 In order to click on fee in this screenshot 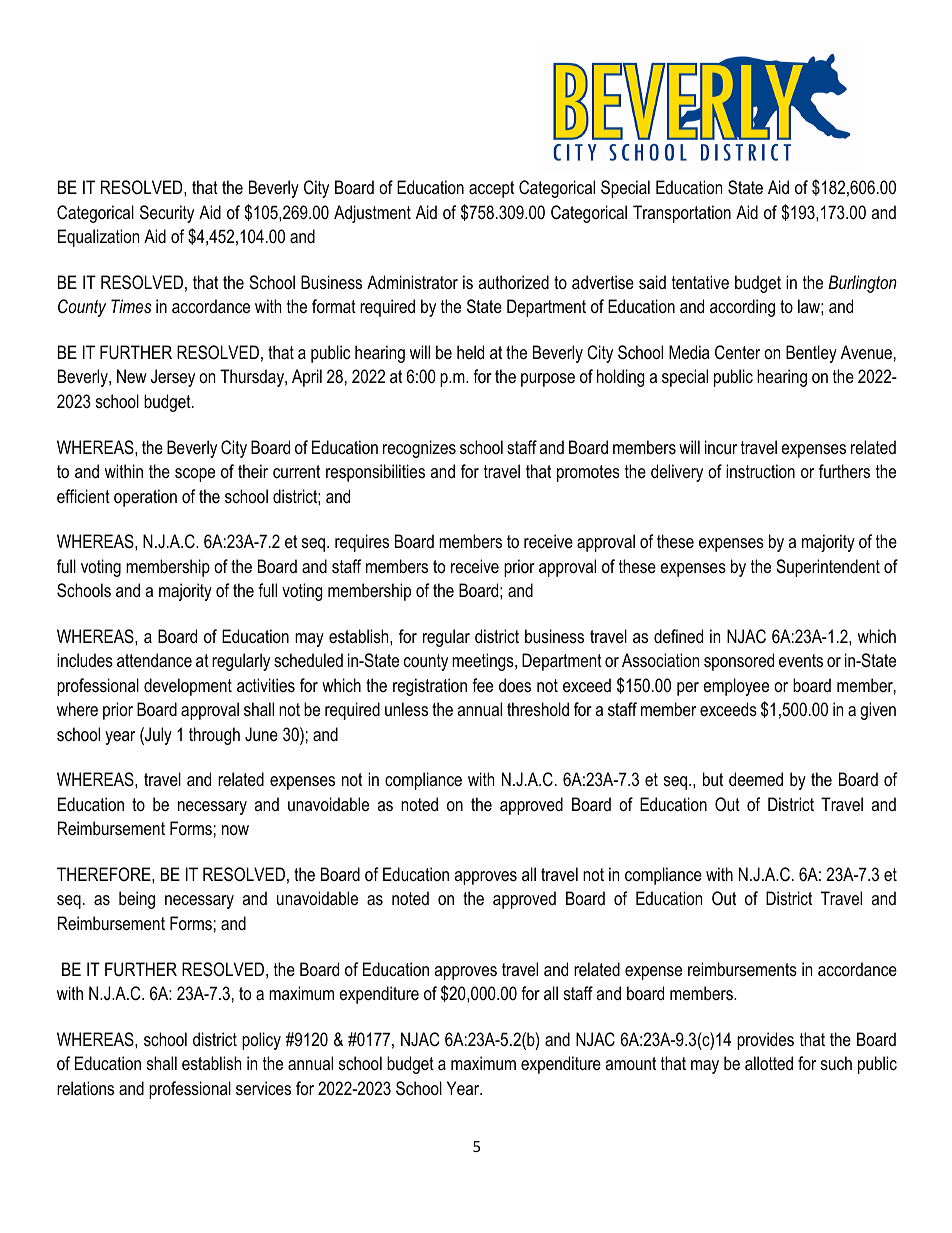, I will do `click(482, 685)`.
